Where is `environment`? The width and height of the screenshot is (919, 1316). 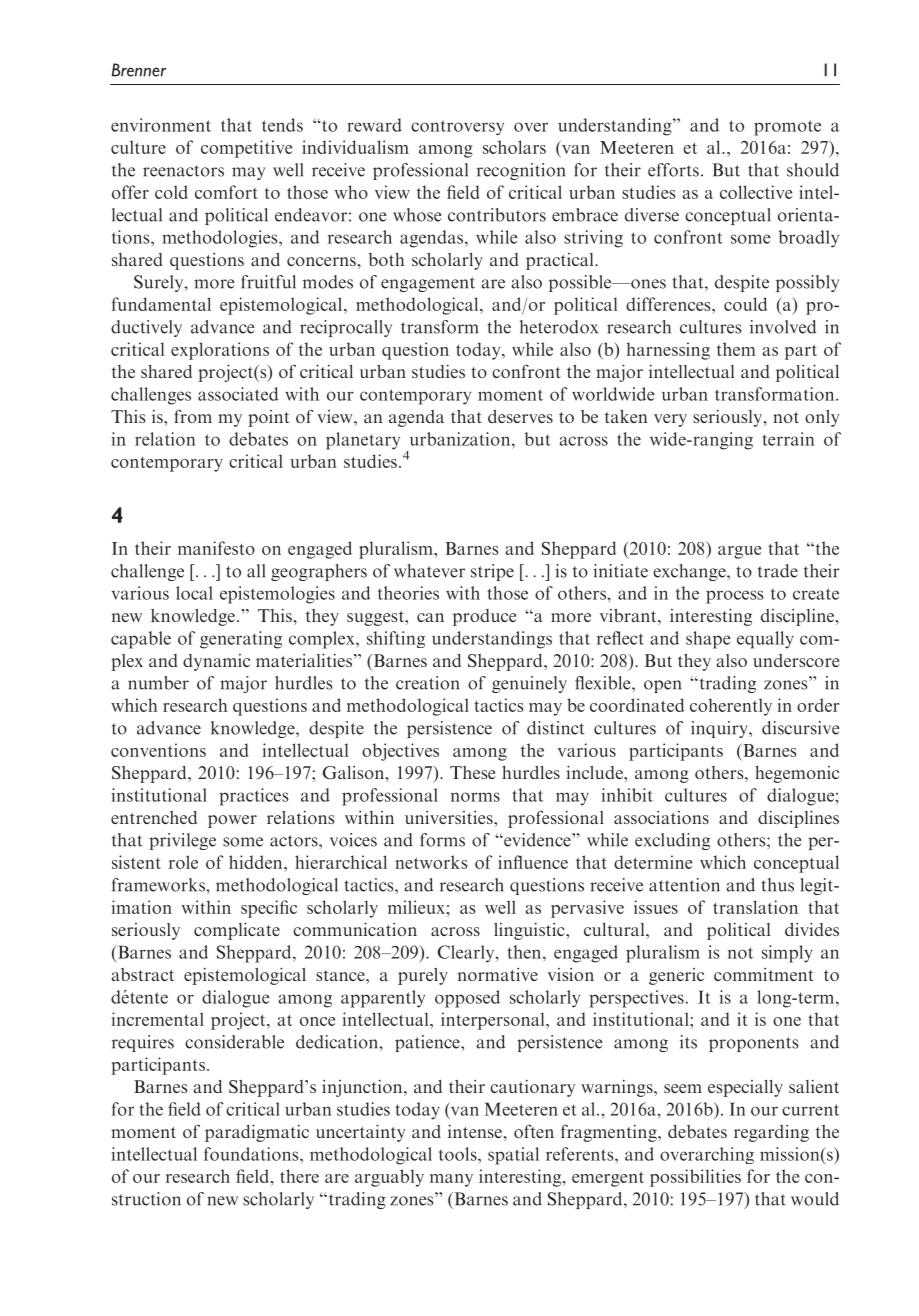 environment is located at coordinates (161, 125).
